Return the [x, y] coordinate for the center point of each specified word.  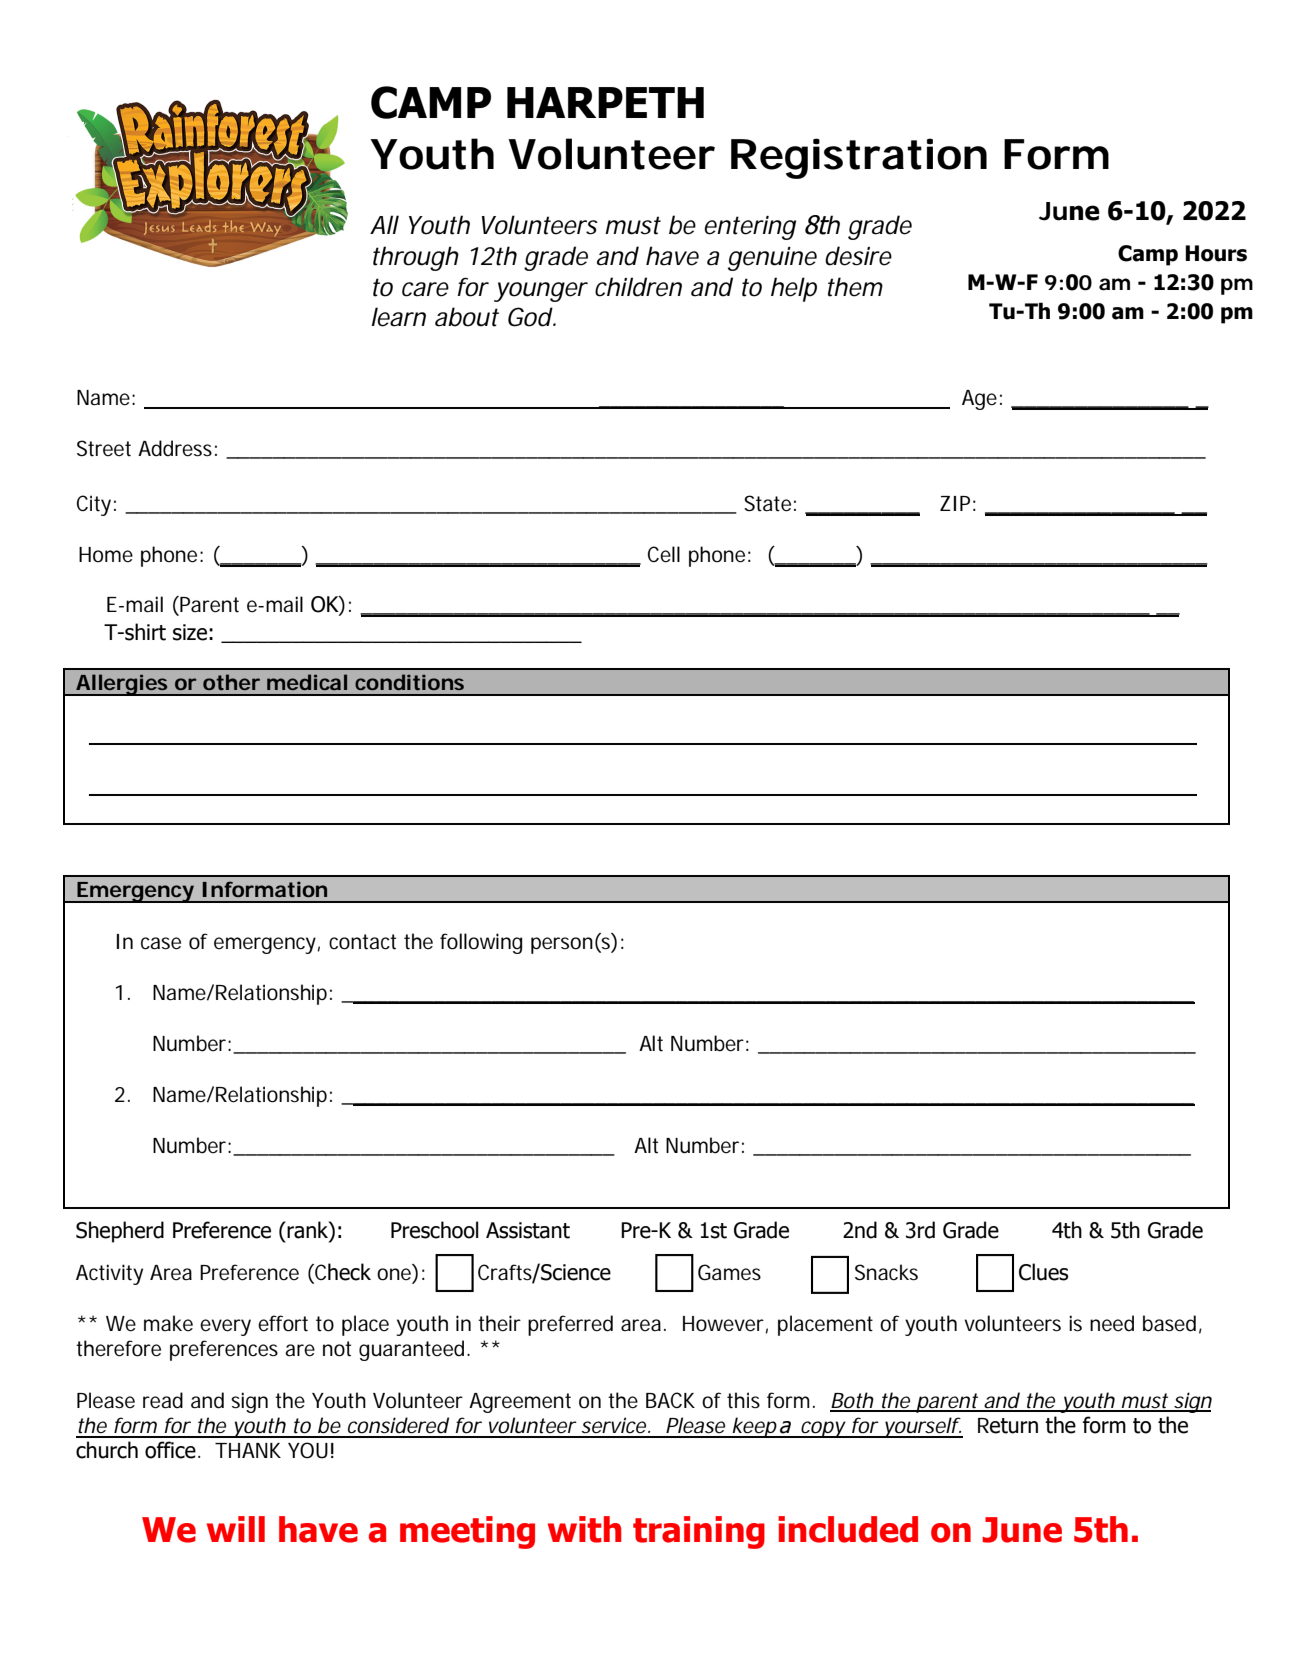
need [1112, 1323]
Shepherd [120, 1232]
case [161, 943]
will [236, 1529]
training [699, 1532]
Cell [664, 554]
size [190, 632]
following [481, 943]
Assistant [528, 1230]
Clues [1043, 1272]
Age [979, 400]
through [416, 258]
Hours [1216, 253]
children [638, 287]
